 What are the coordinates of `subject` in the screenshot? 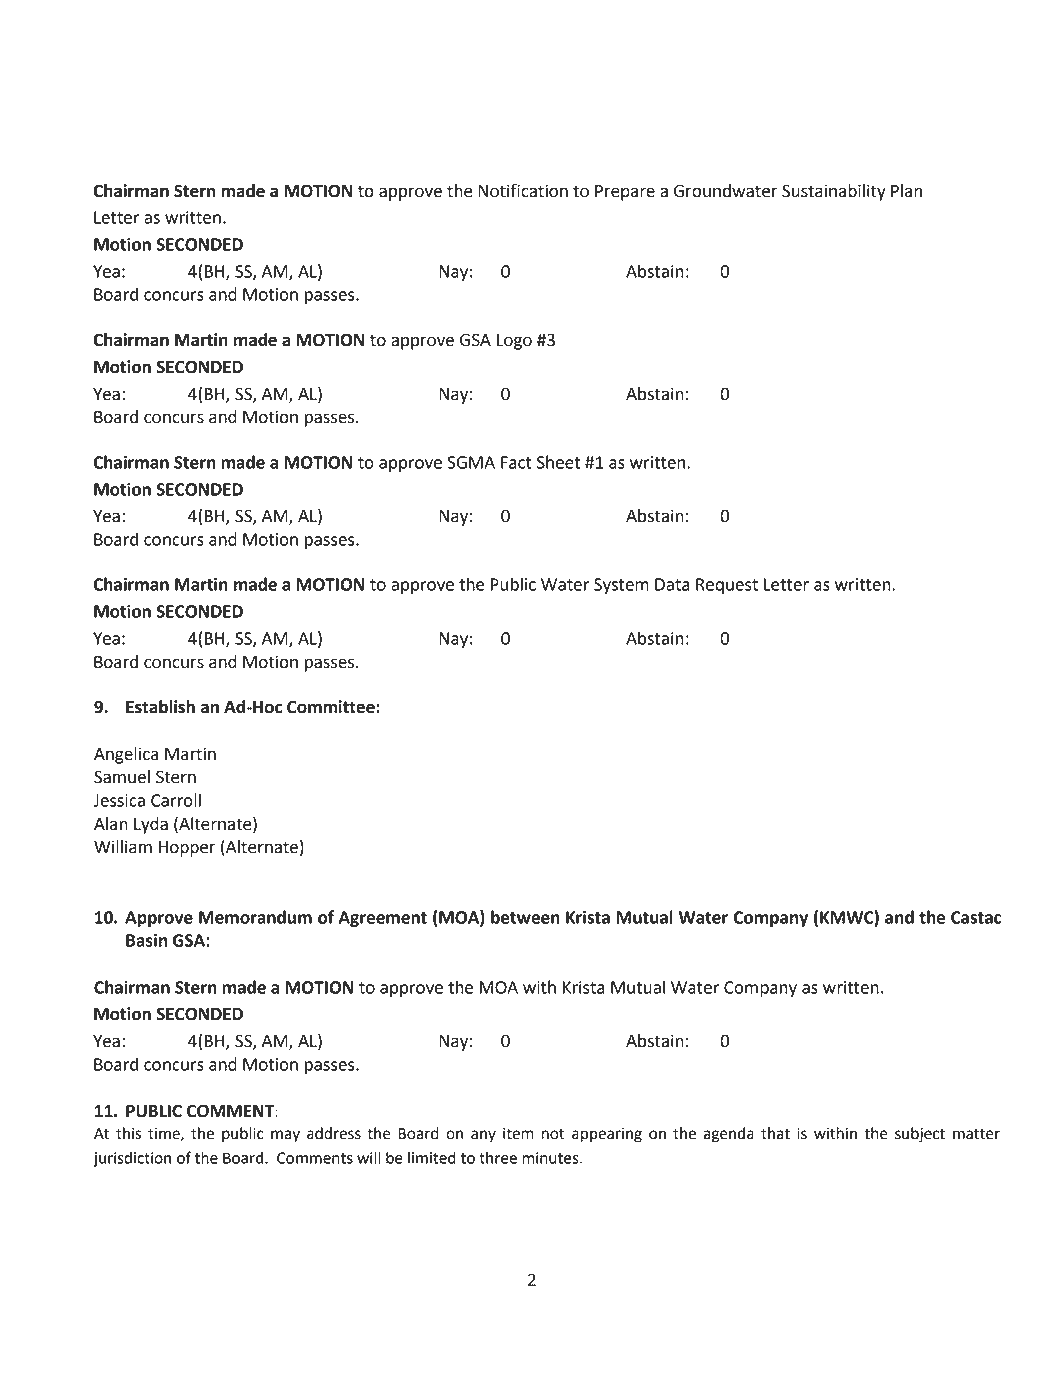 It's located at (920, 1135).
